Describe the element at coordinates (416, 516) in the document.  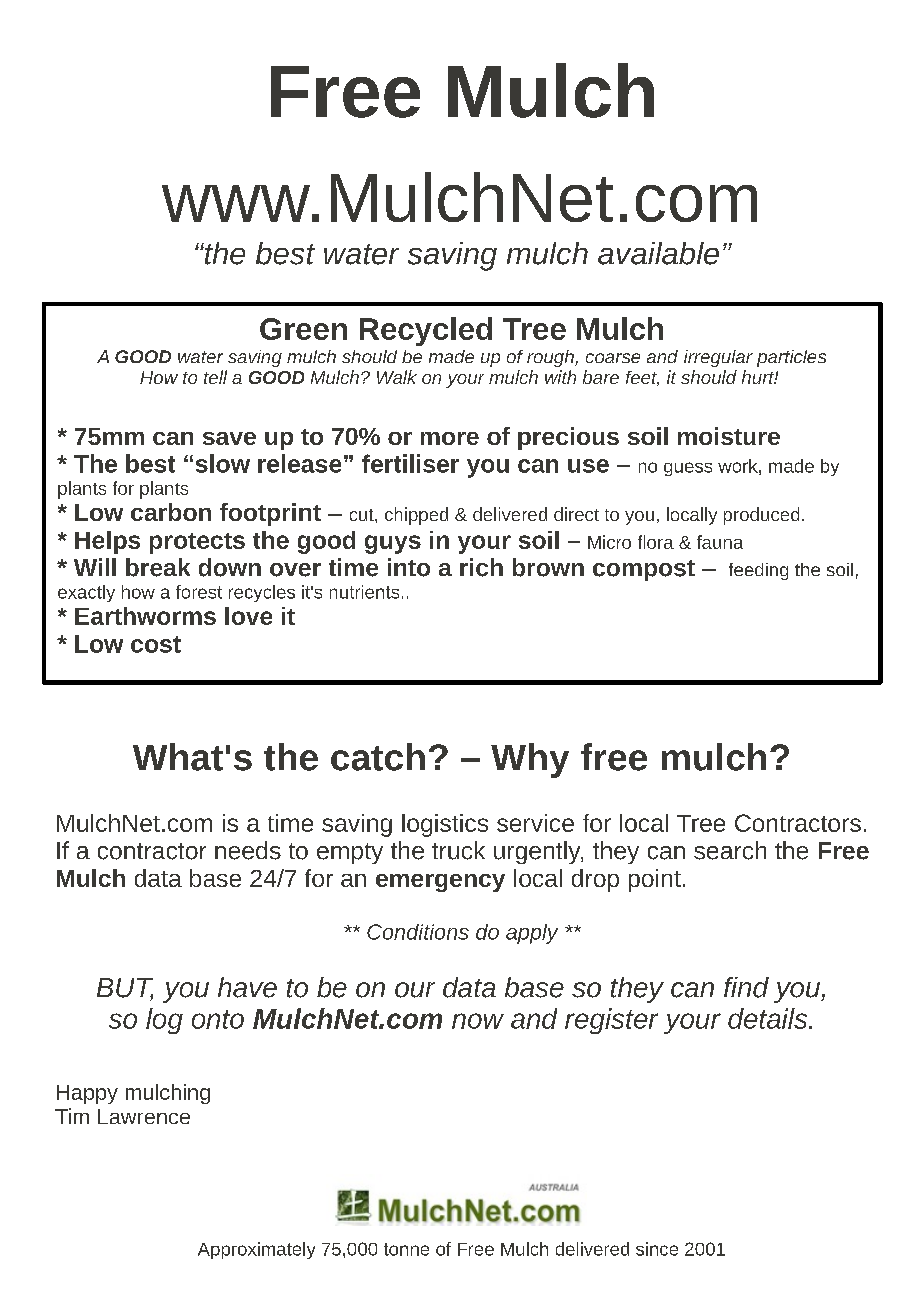
I see `chipped` at that location.
